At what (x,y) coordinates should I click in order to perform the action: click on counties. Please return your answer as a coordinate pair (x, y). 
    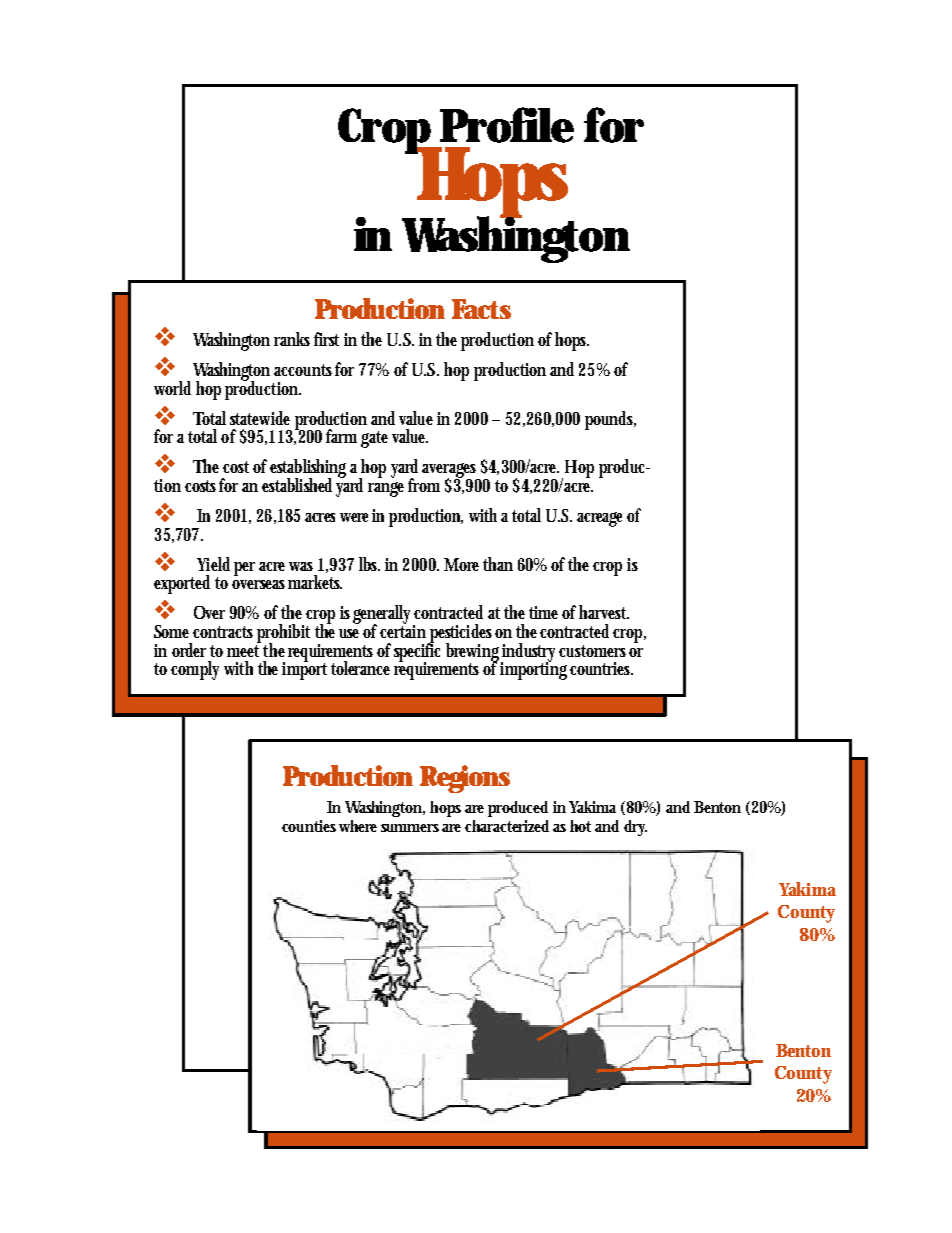
    Looking at the image, I should click on (309, 826).
